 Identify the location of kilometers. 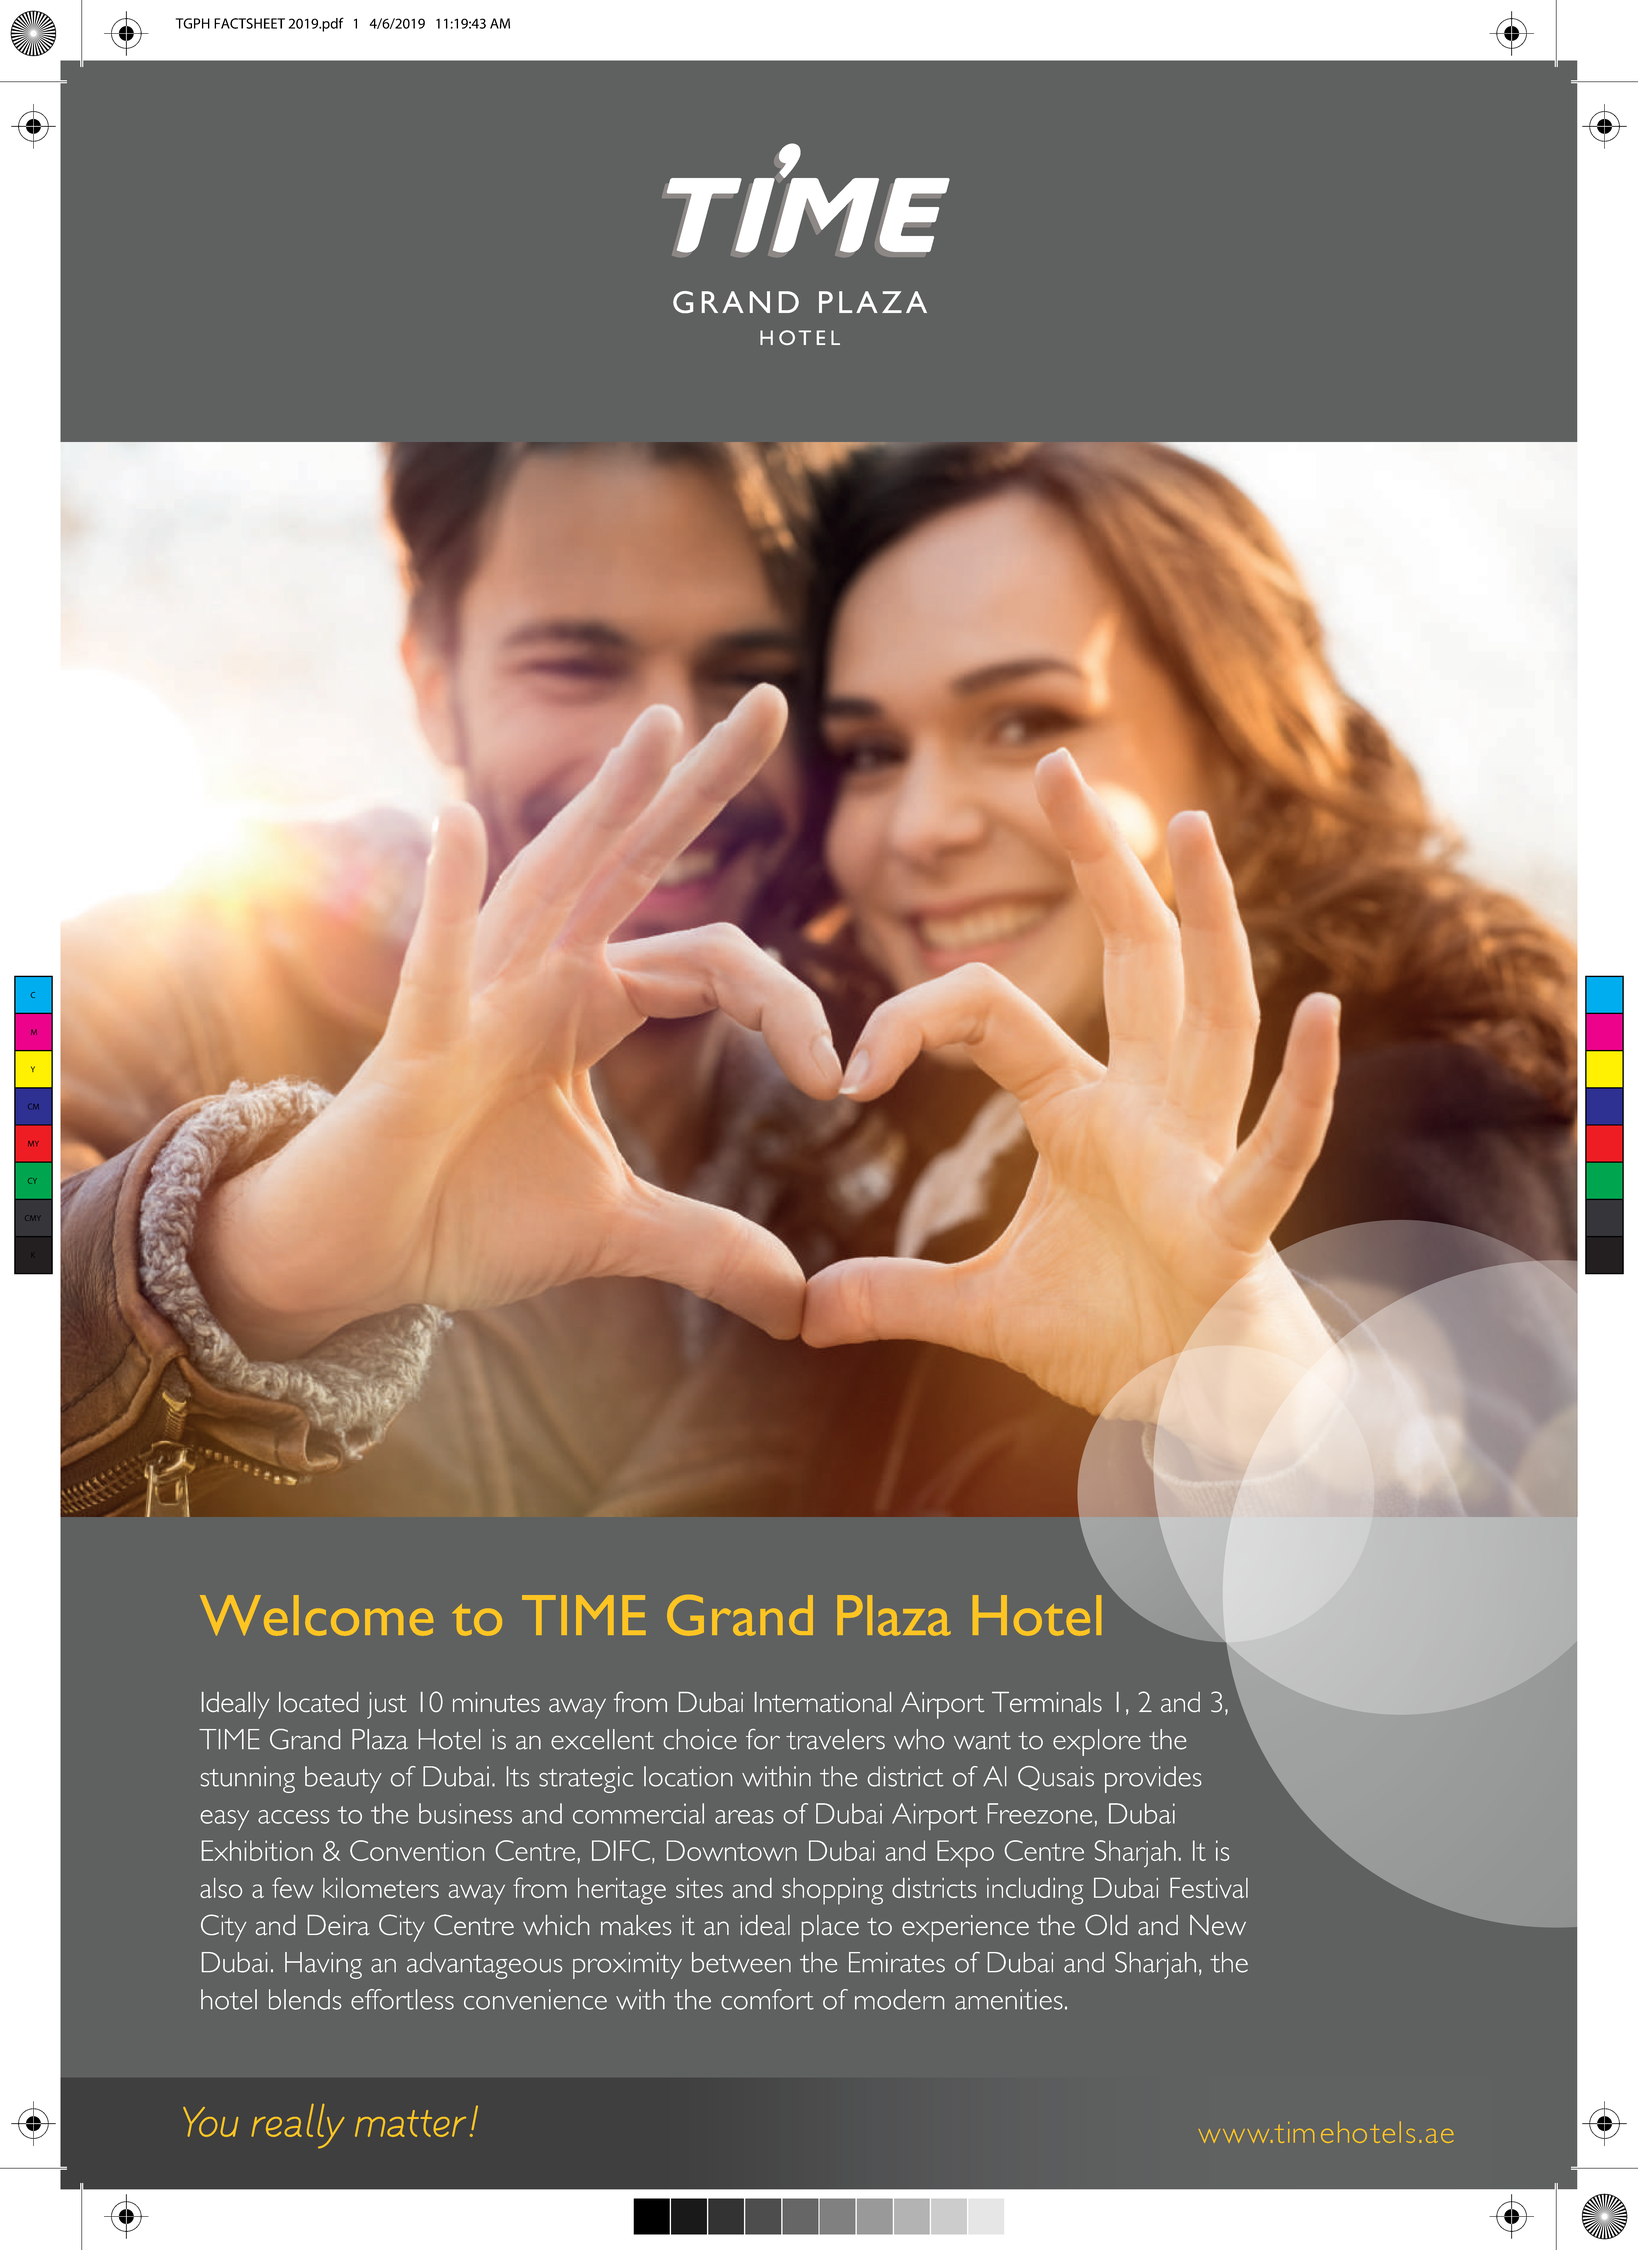
(381, 1888).
